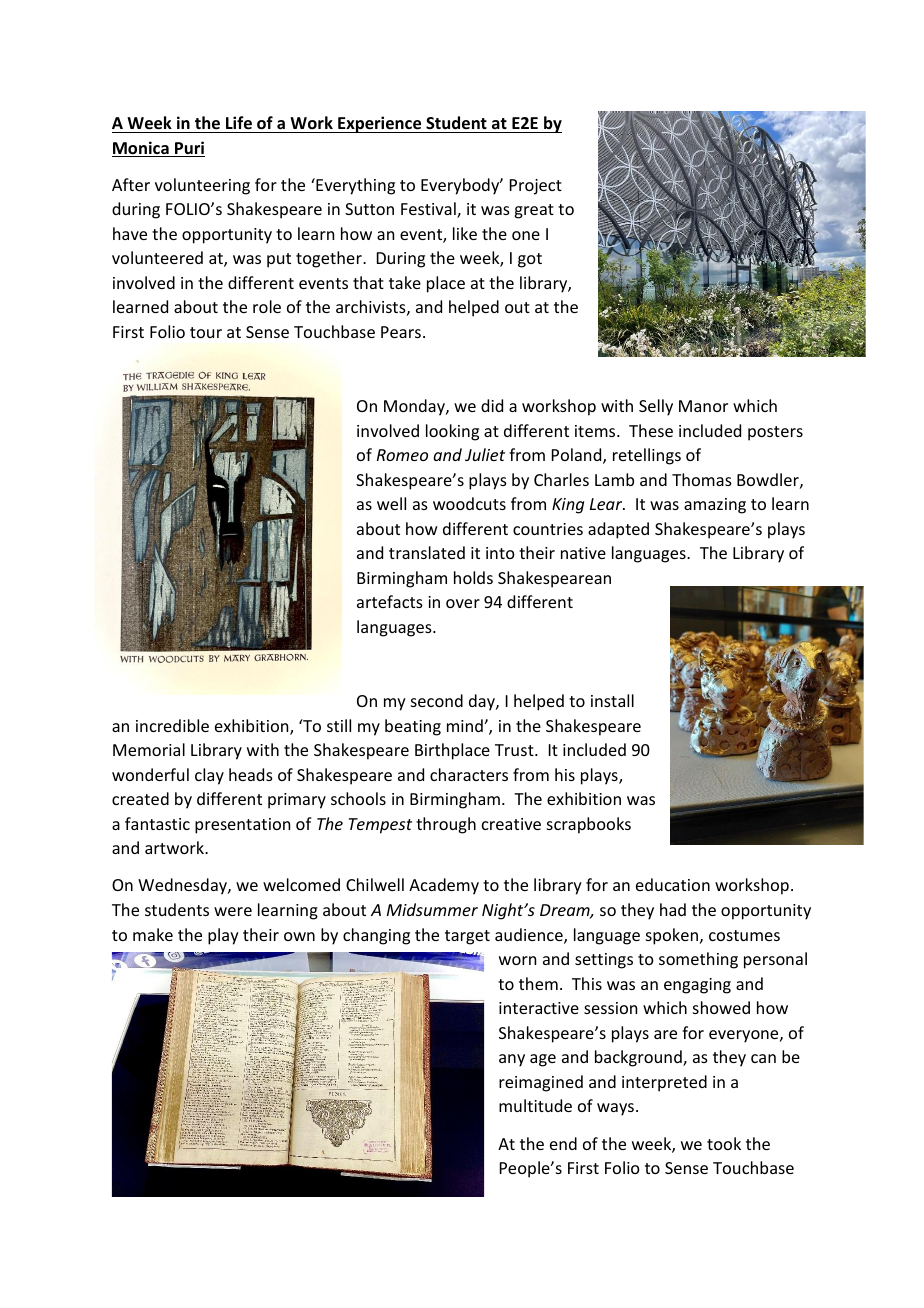 The height and width of the document is (1308, 924). Describe the element at coordinates (429, 210) in the document. I see `Festival` at that location.
